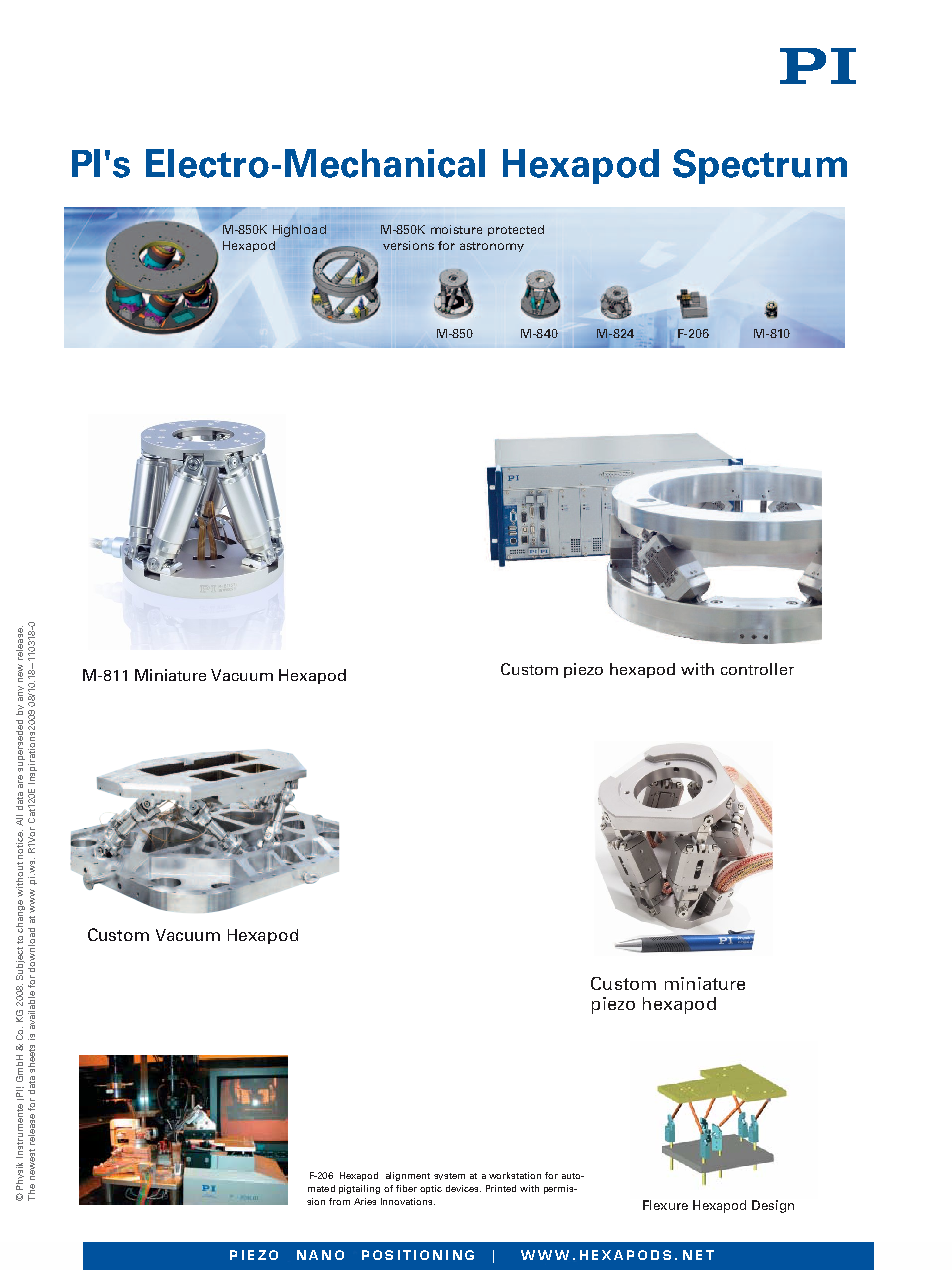 The width and height of the document is (952, 1270). I want to click on Printed, so click(501, 1188).
